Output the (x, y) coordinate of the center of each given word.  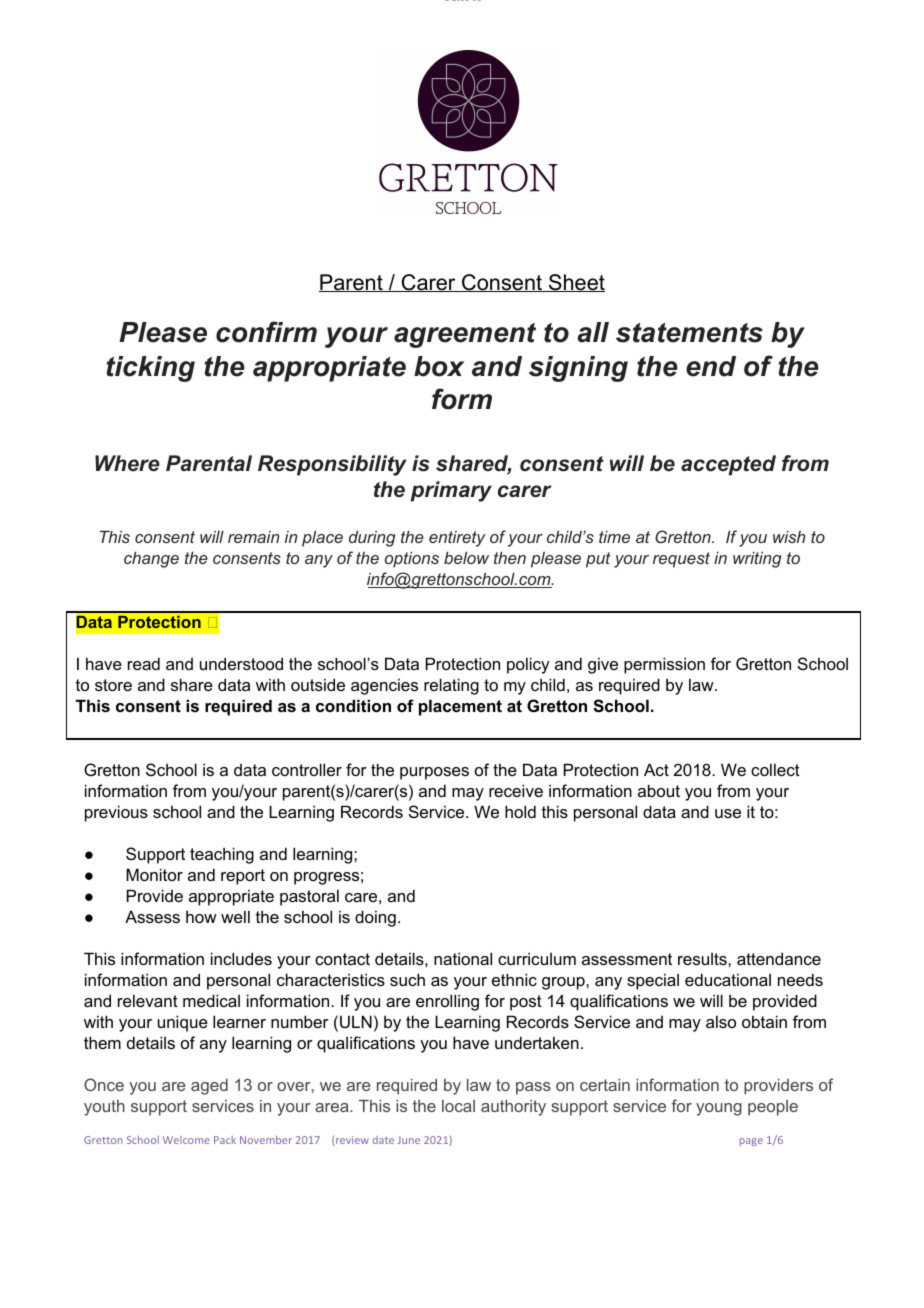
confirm (266, 332)
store (113, 685)
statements (689, 333)
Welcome (186, 1140)
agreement (465, 335)
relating (451, 686)
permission (664, 665)
